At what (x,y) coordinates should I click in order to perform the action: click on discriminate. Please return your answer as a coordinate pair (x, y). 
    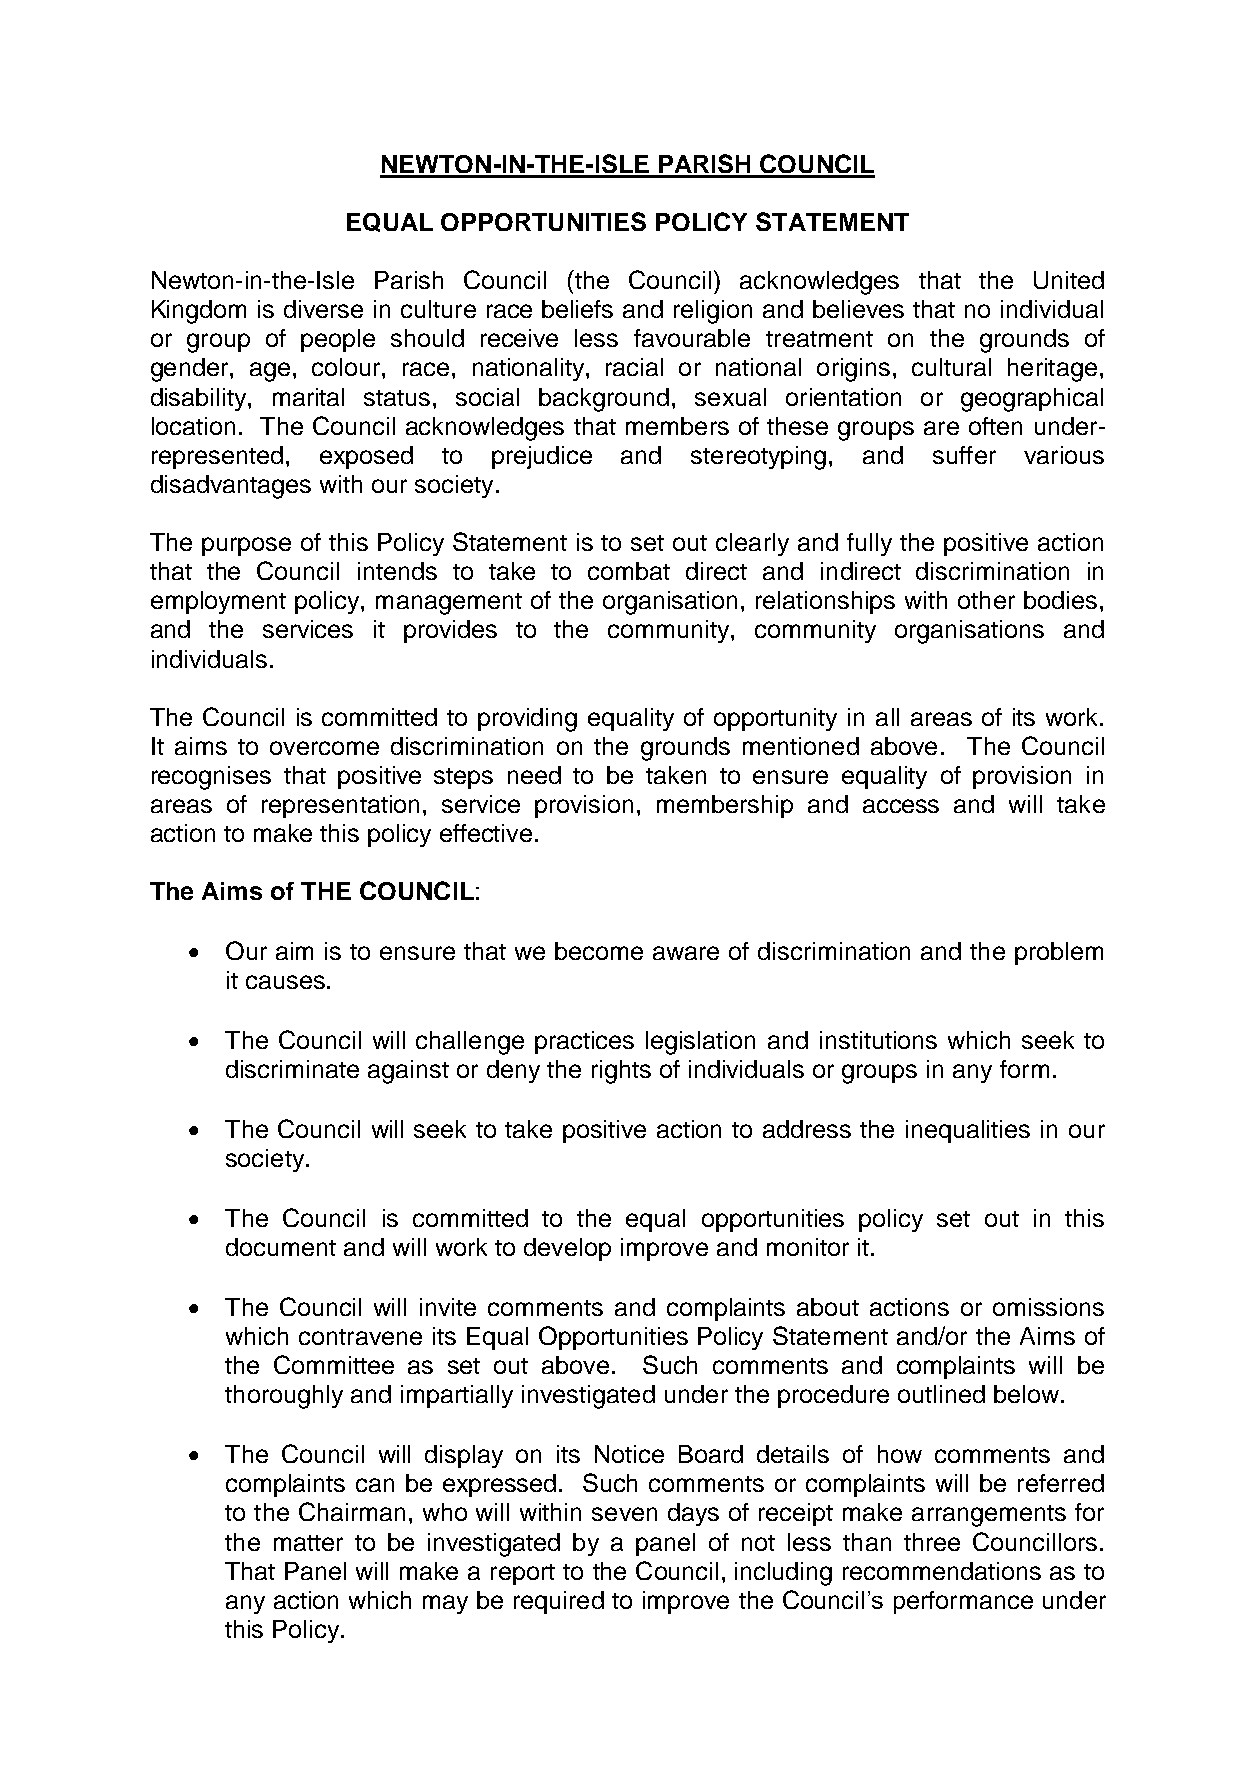
    Looking at the image, I should click on (292, 1069).
